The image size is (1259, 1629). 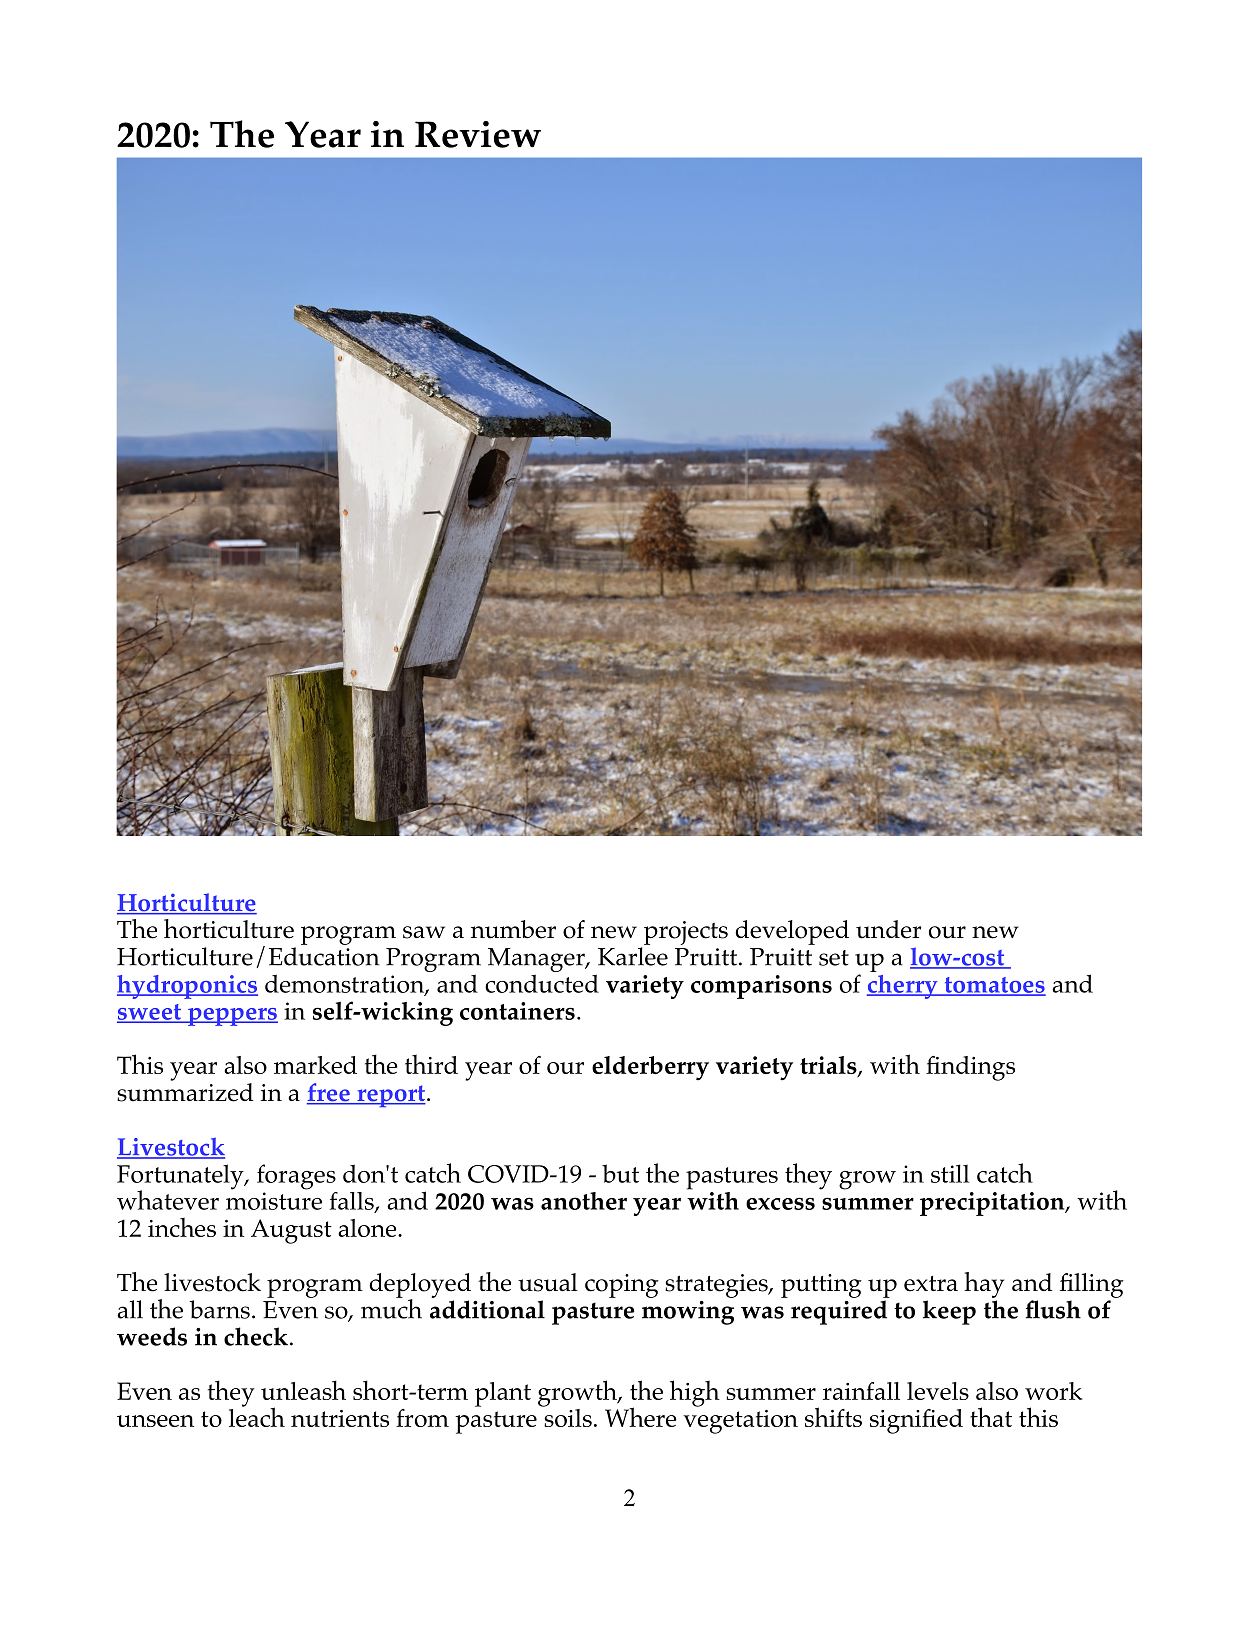 I want to click on number, so click(x=513, y=929).
